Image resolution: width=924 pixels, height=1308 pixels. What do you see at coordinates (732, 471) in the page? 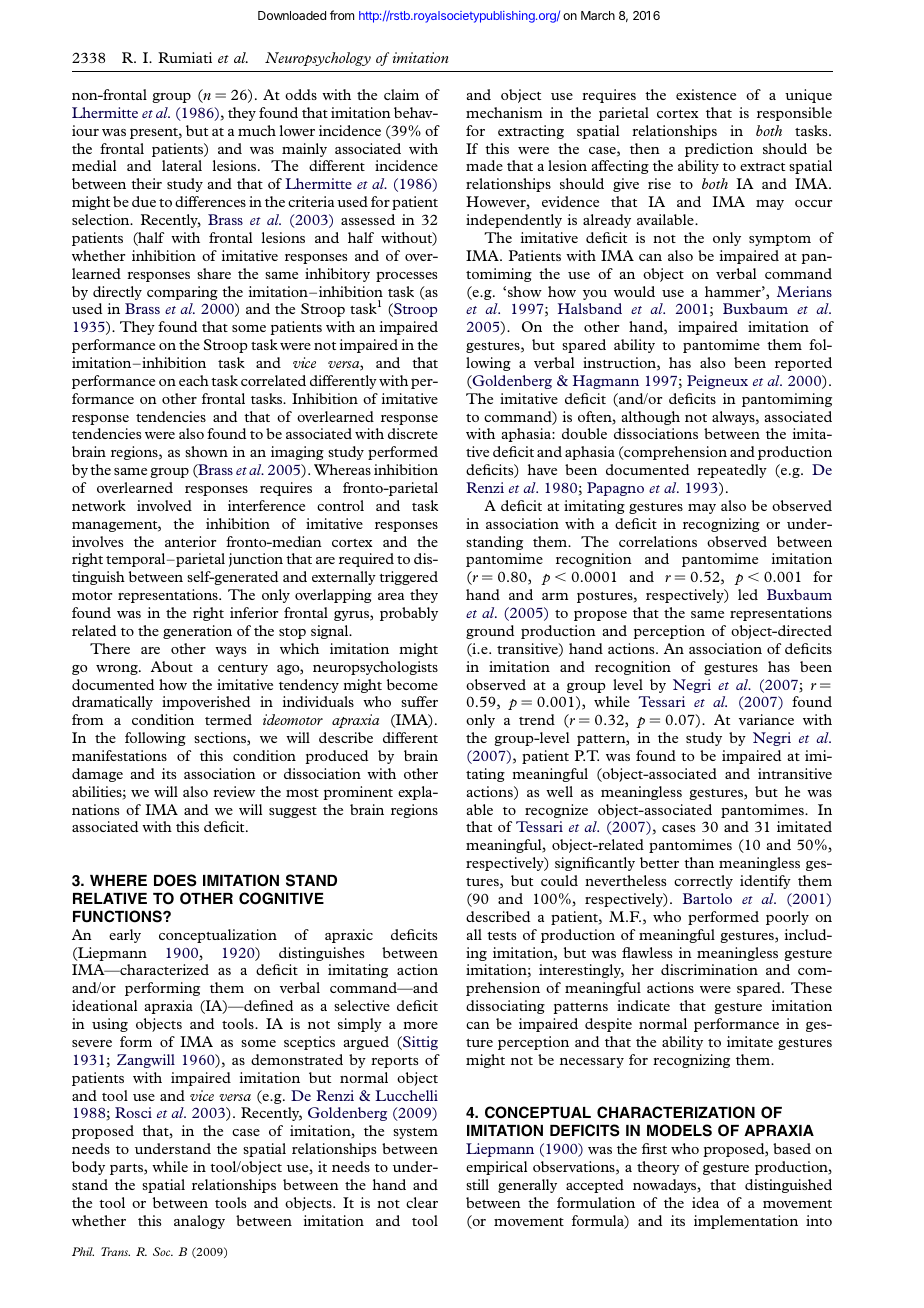
I see `repeatedly` at bounding box center [732, 471].
